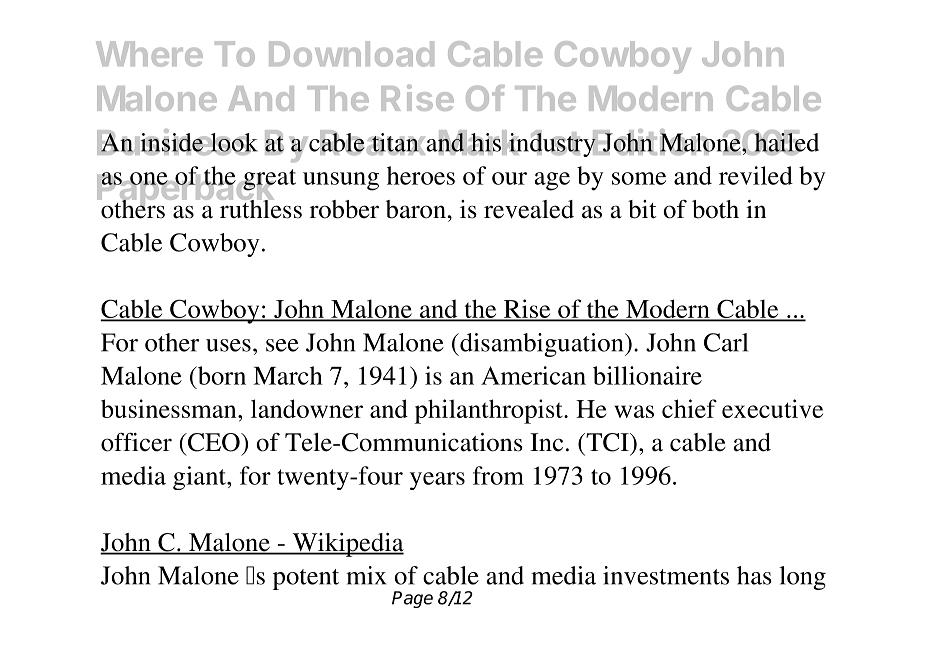  What do you see at coordinates (149, 54) in the screenshot?
I see `Where` at bounding box center [149, 54].
